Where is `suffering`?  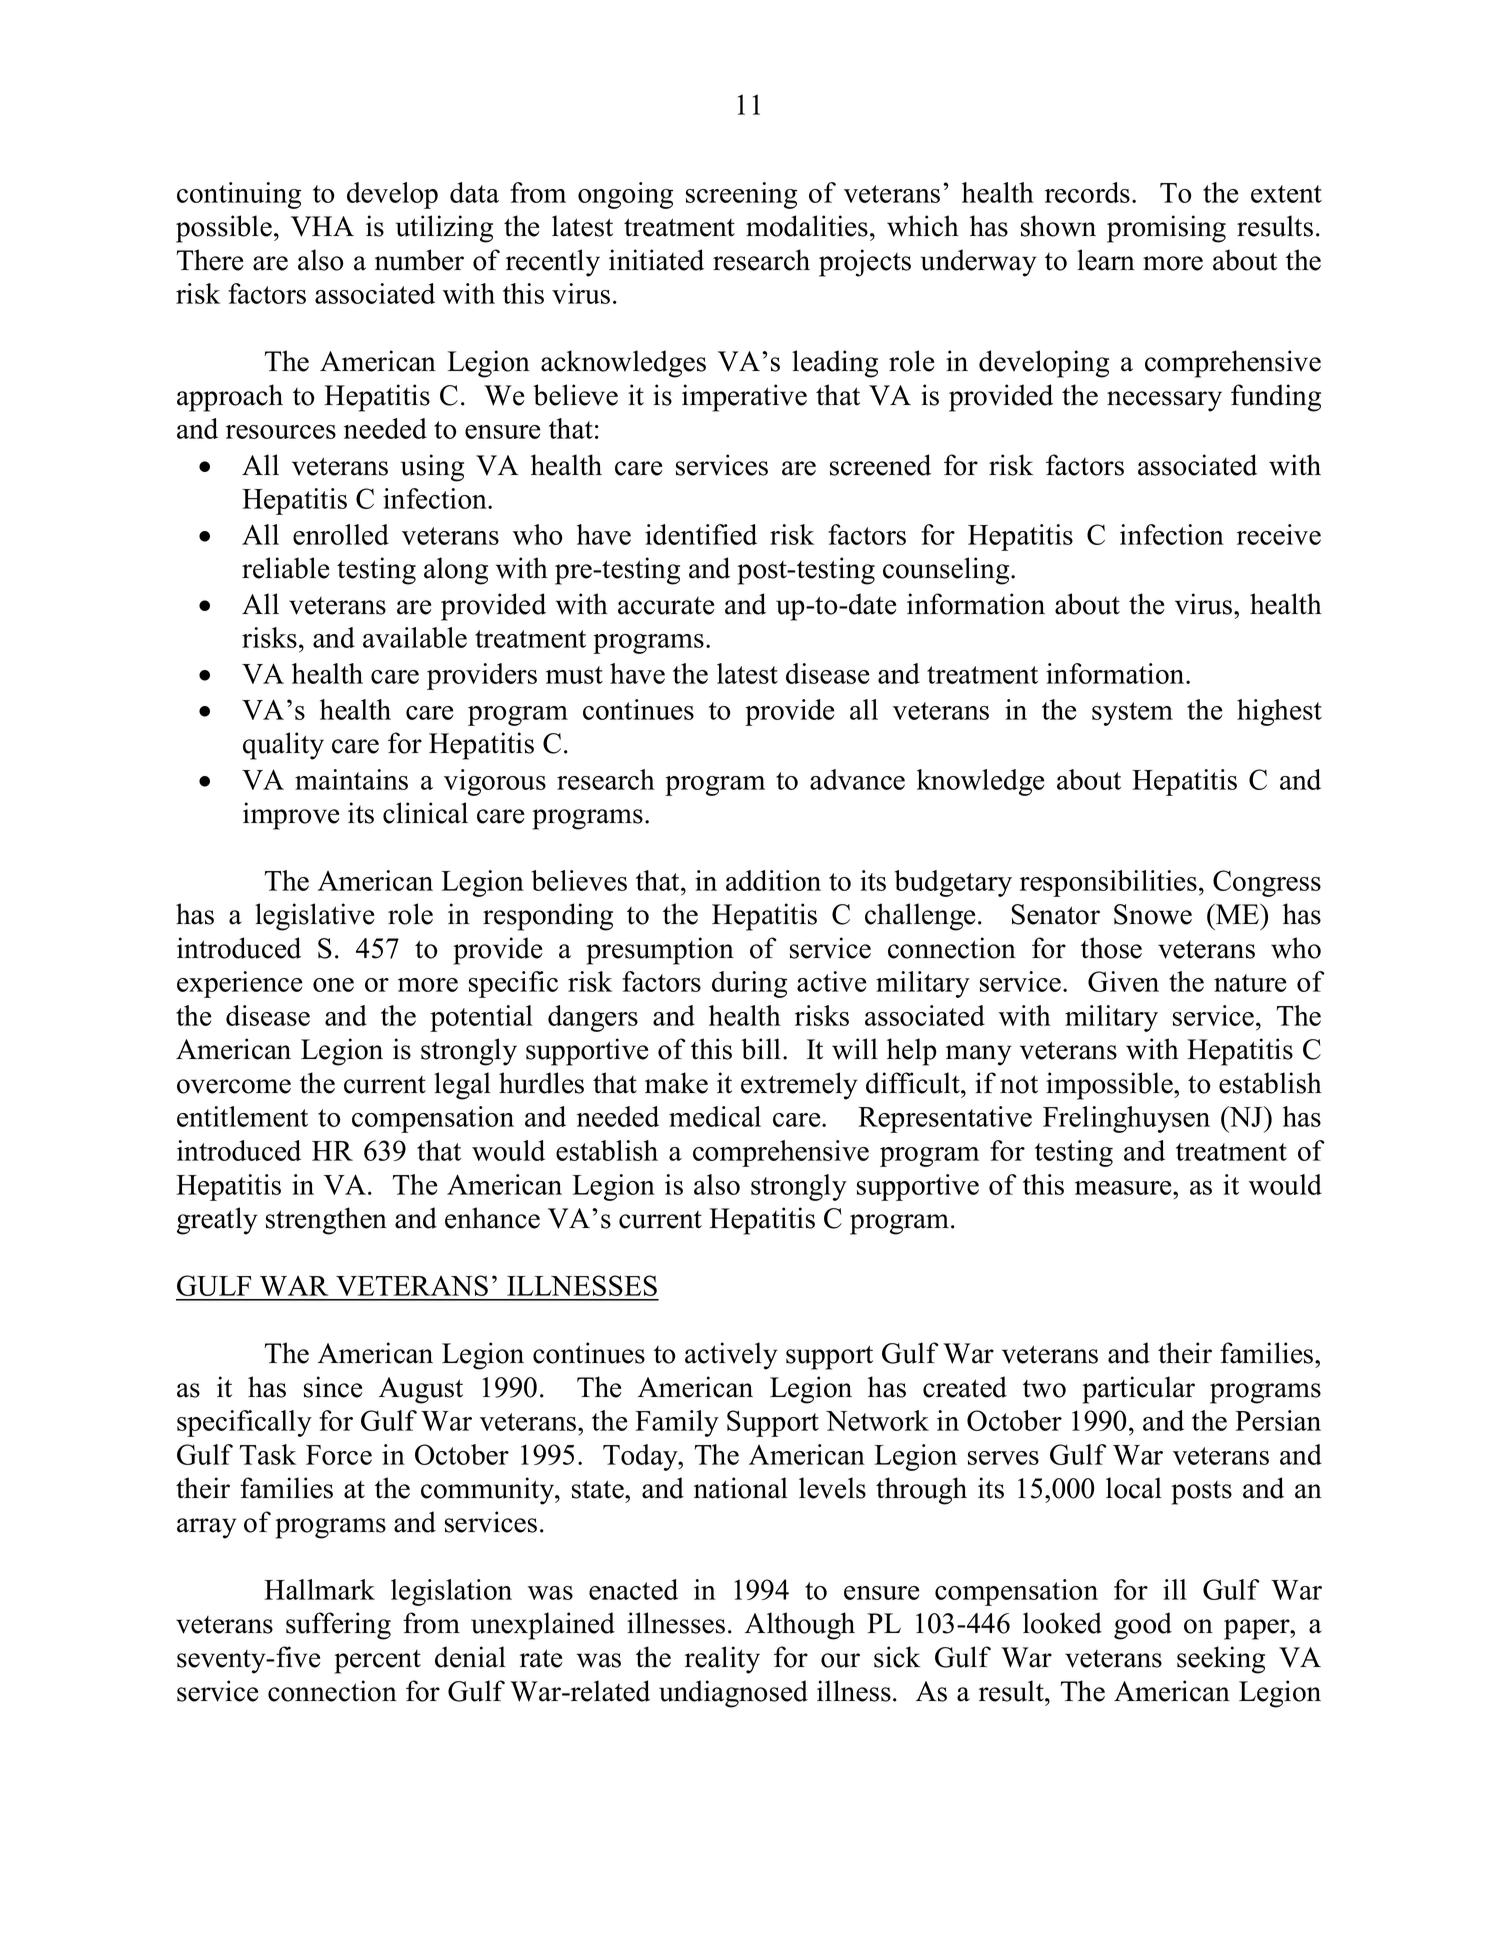
suffering is located at coordinates (338, 1626).
